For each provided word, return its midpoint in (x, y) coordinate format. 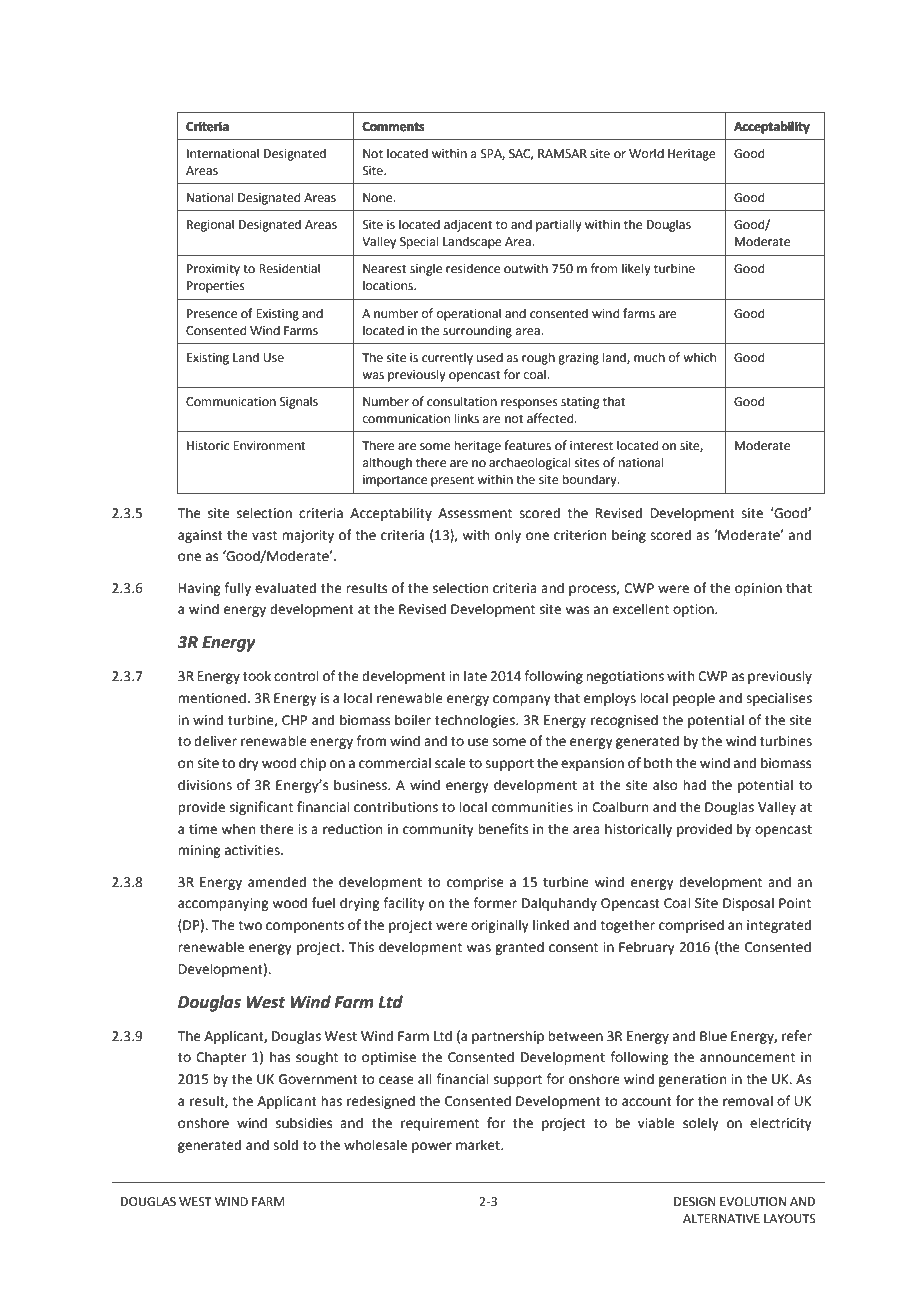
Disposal (748, 904)
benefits (503, 829)
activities (253, 850)
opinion (758, 589)
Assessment (475, 513)
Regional (210, 225)
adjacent (468, 225)
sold (285, 1145)
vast (264, 536)
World (646, 153)
